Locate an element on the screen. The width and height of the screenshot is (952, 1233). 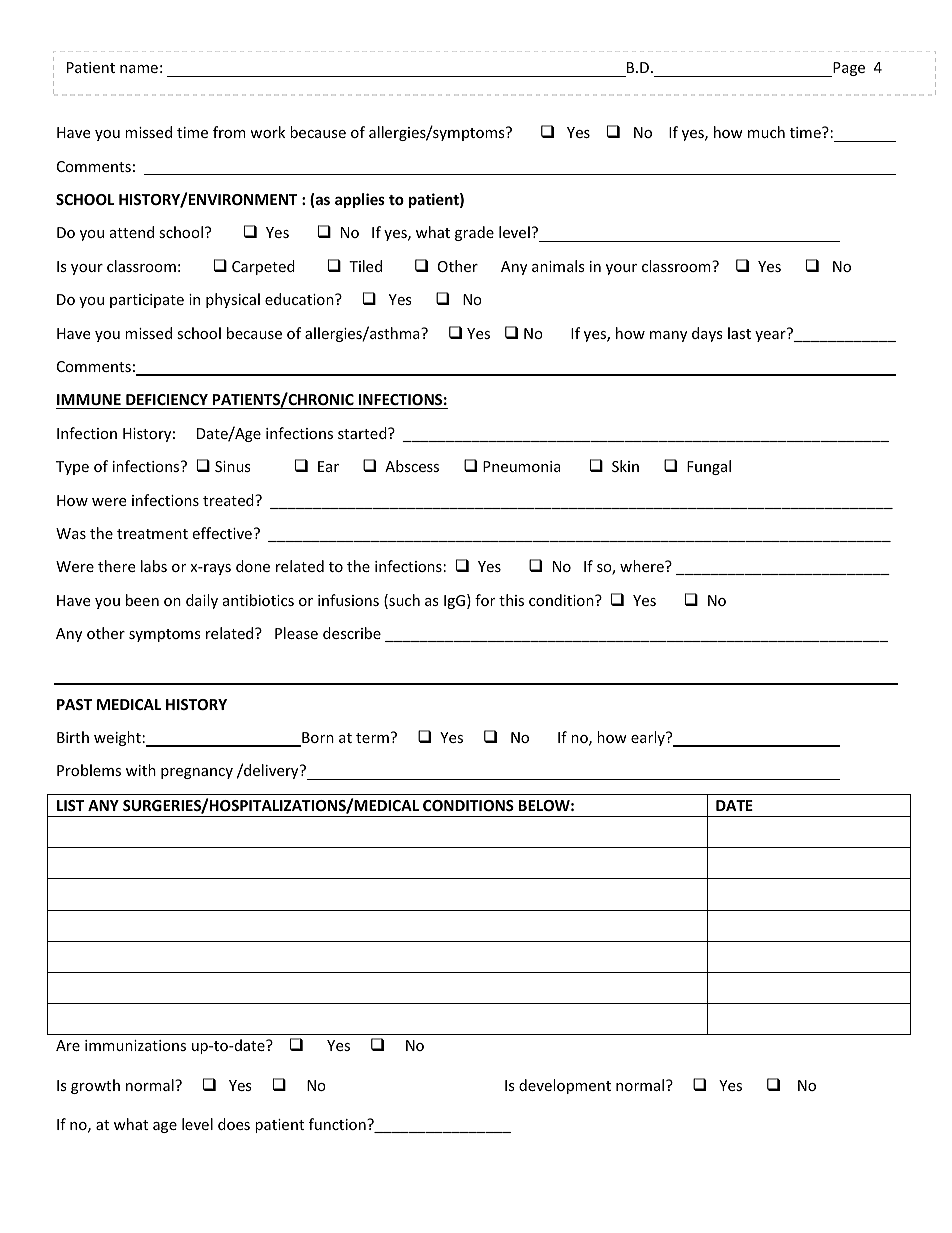
Born is located at coordinates (317, 739).
